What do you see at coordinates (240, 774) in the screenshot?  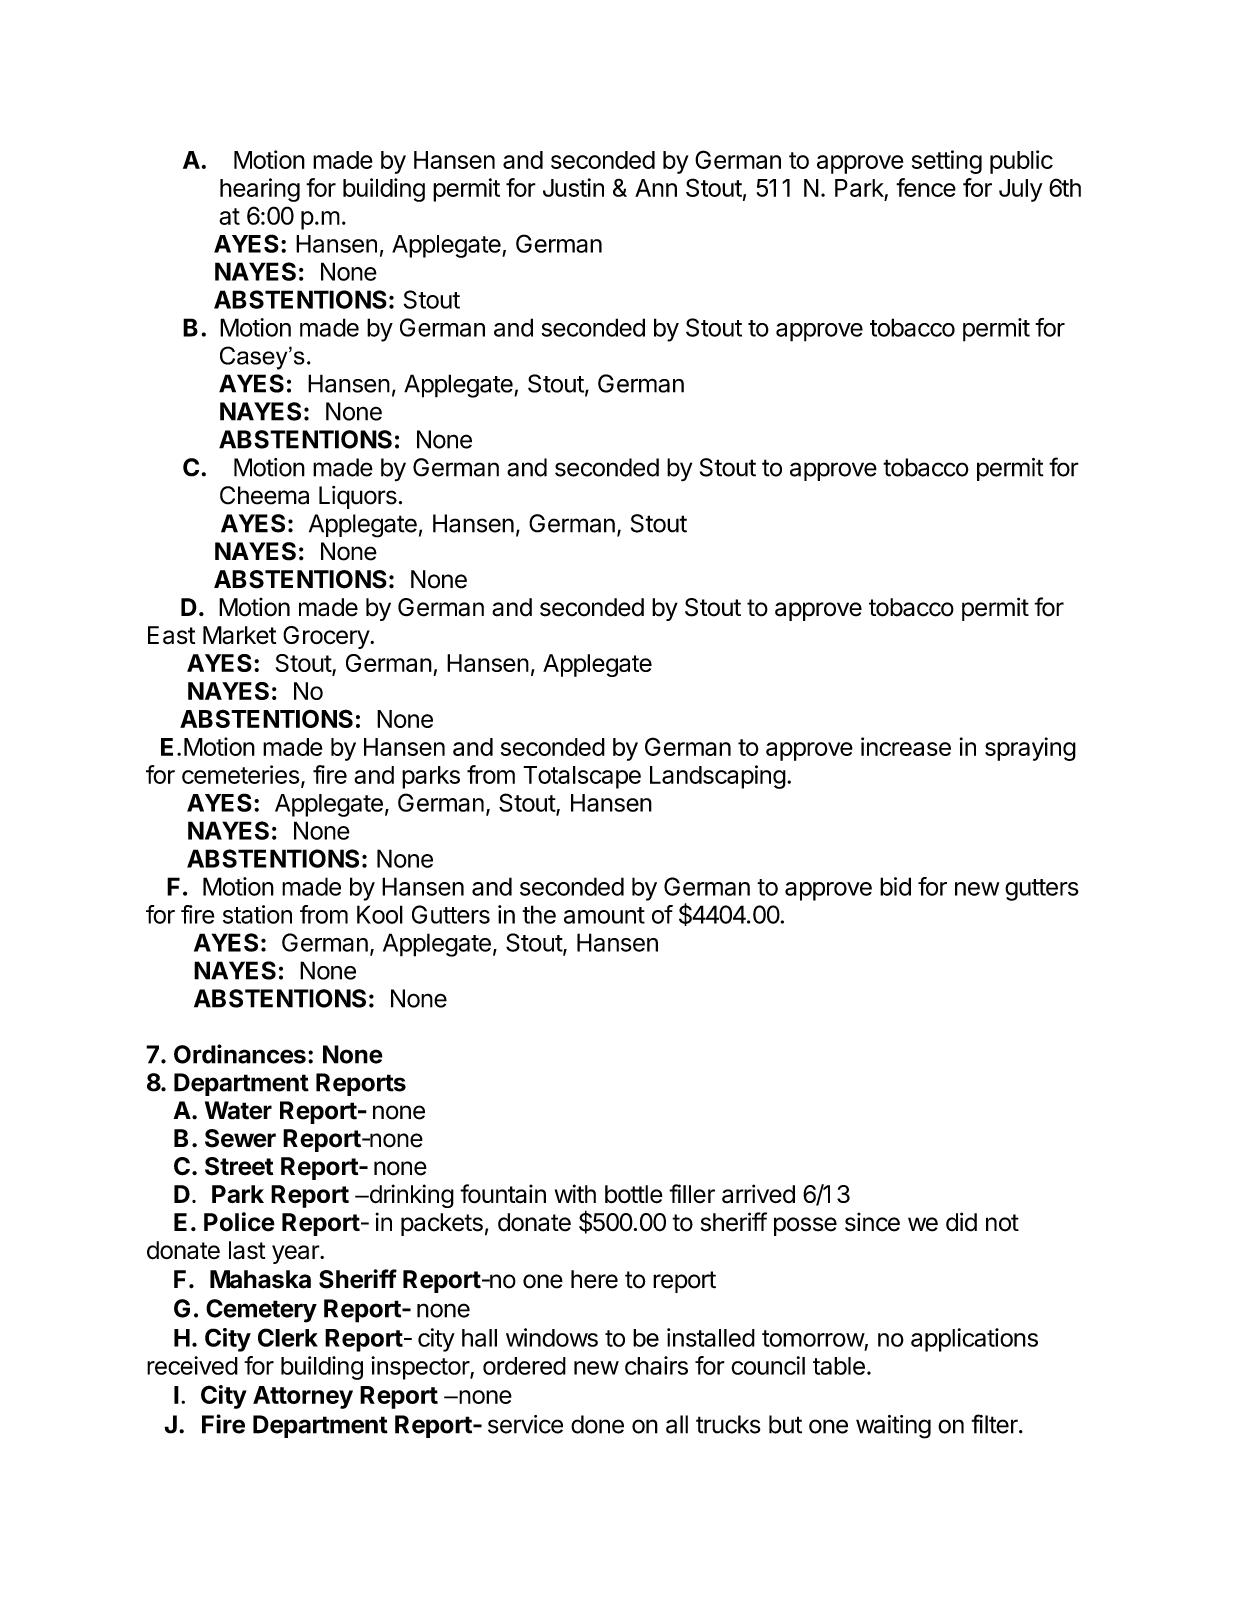 I see `cemeteries` at bounding box center [240, 774].
